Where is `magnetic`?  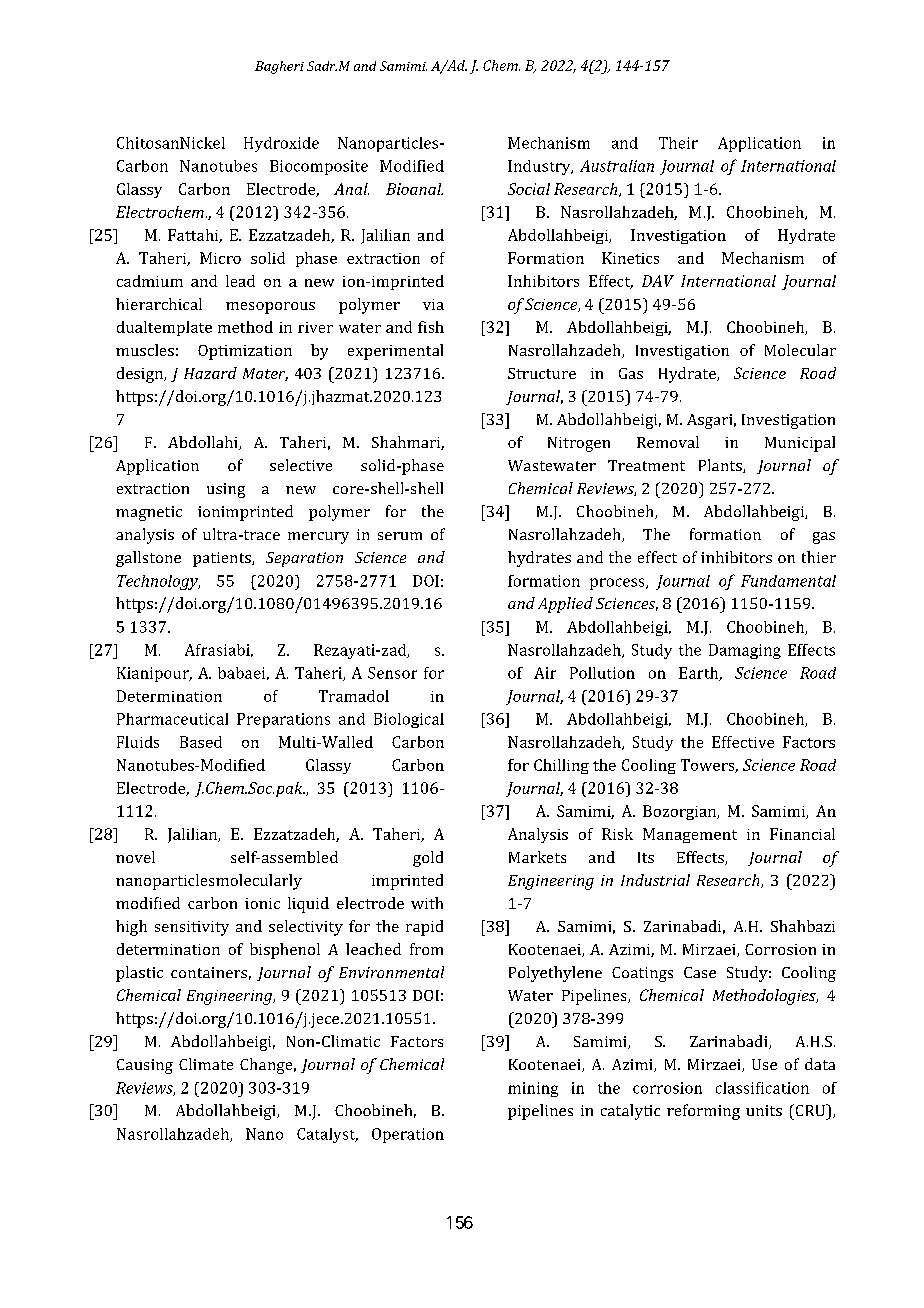
magnetic is located at coordinates (149, 513).
